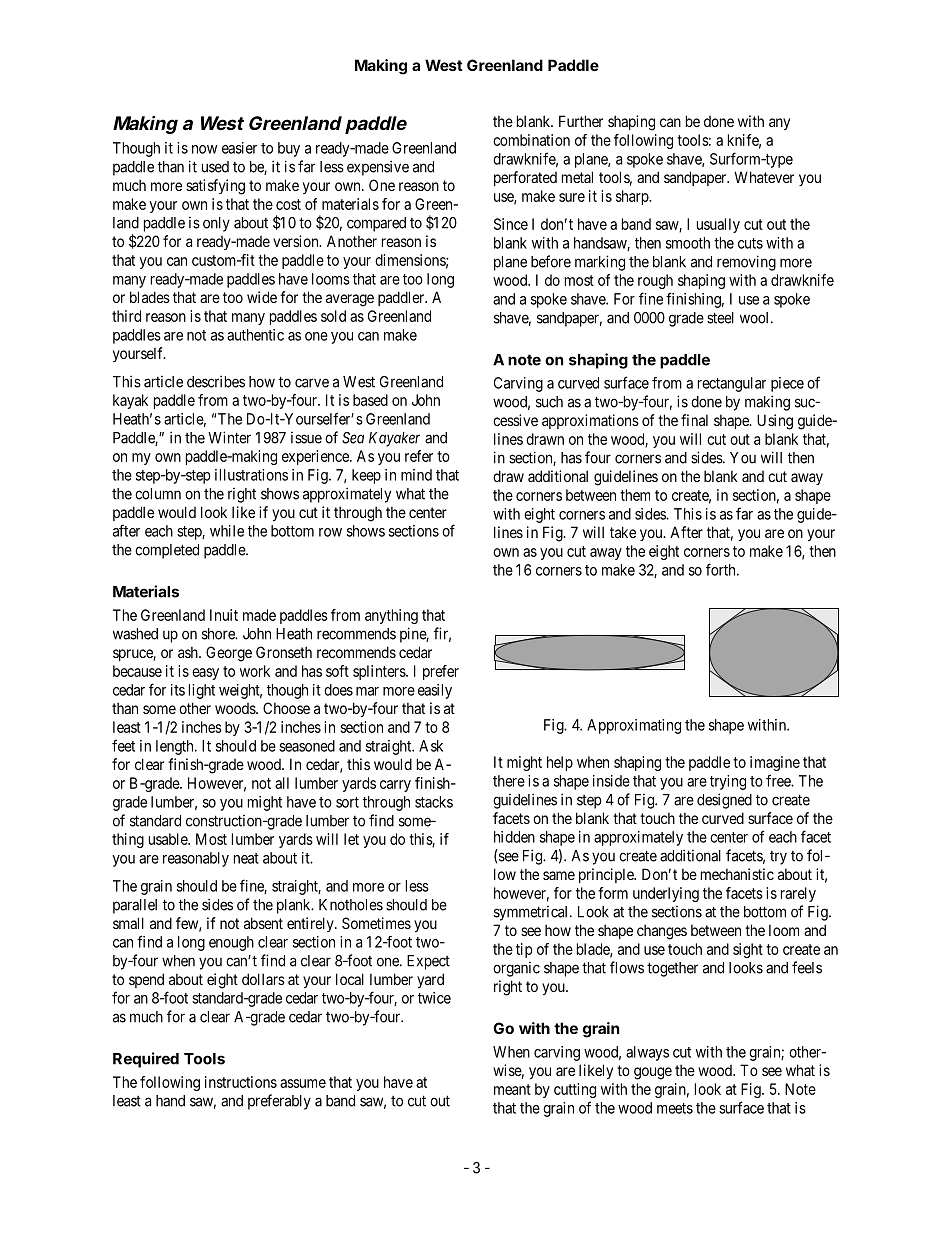  I want to click on take, so click(623, 532).
